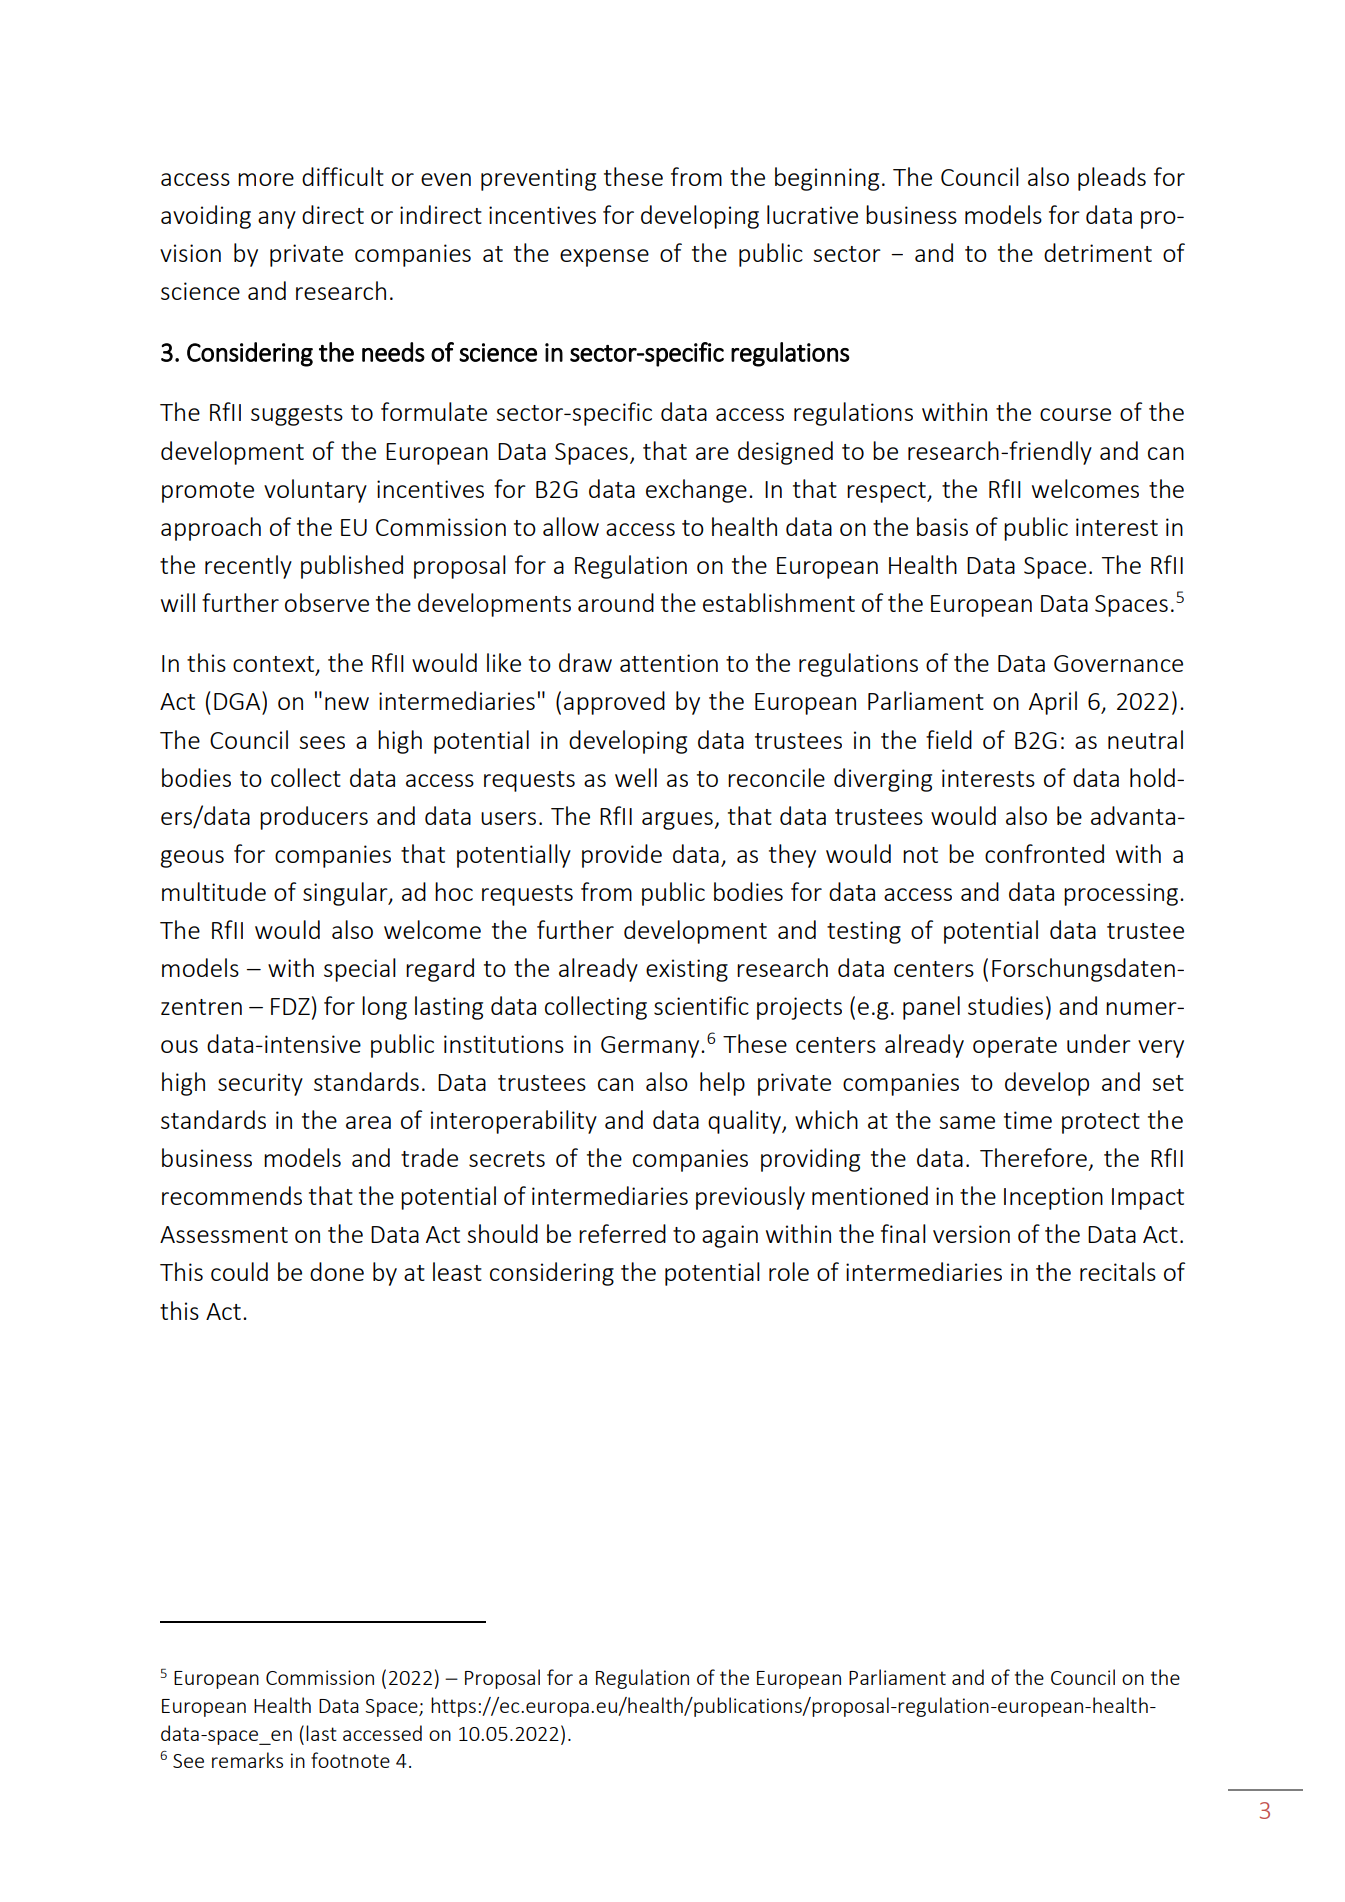  Describe the element at coordinates (350, 1760) in the screenshot. I see `footnote` at that location.
